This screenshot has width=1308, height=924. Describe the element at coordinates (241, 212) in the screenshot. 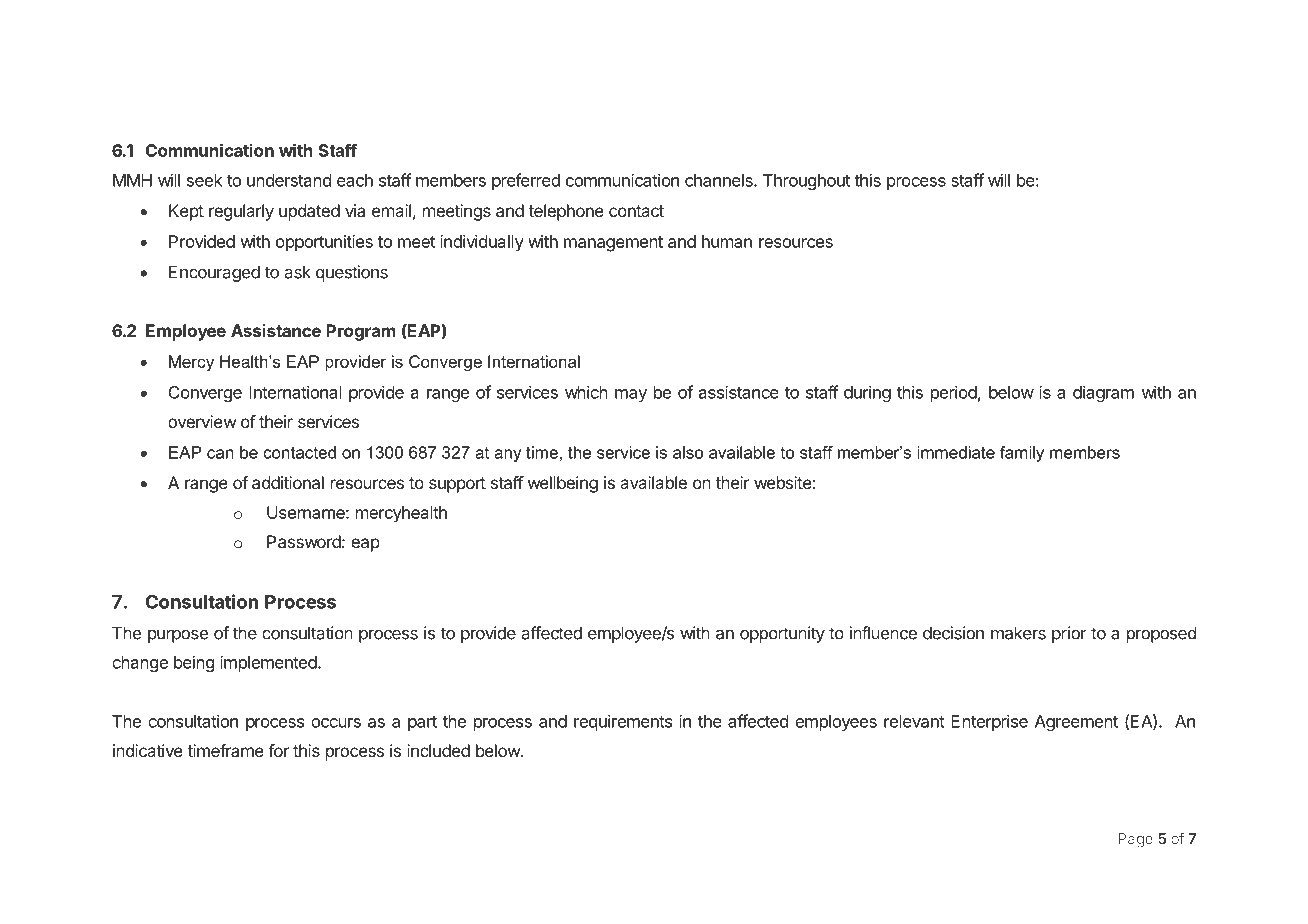

I see `regularly` at that location.
